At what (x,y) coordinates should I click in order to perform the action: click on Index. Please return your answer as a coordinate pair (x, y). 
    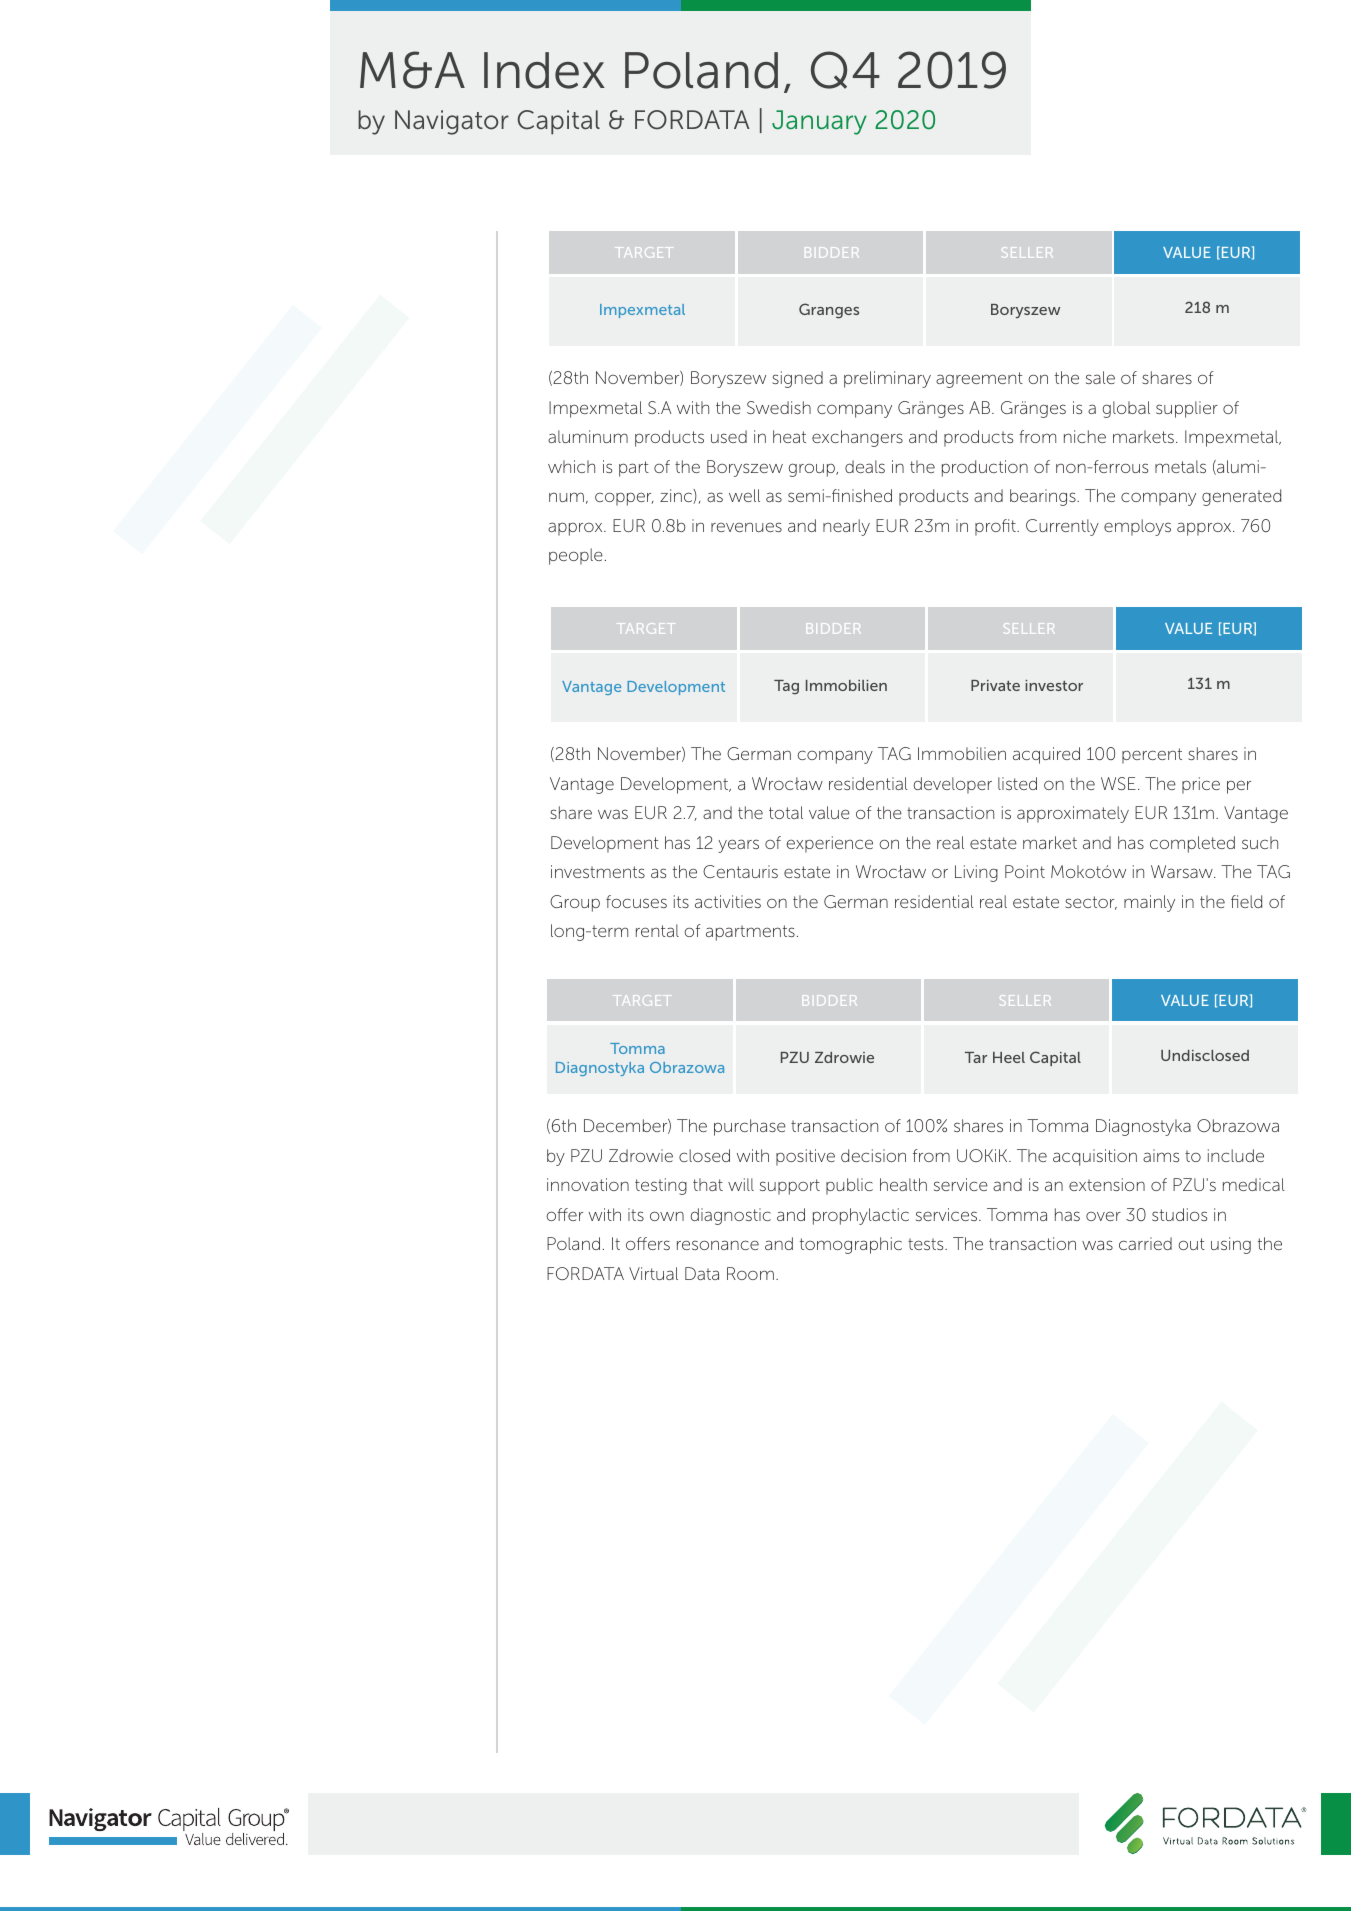
    Looking at the image, I should click on (544, 70).
